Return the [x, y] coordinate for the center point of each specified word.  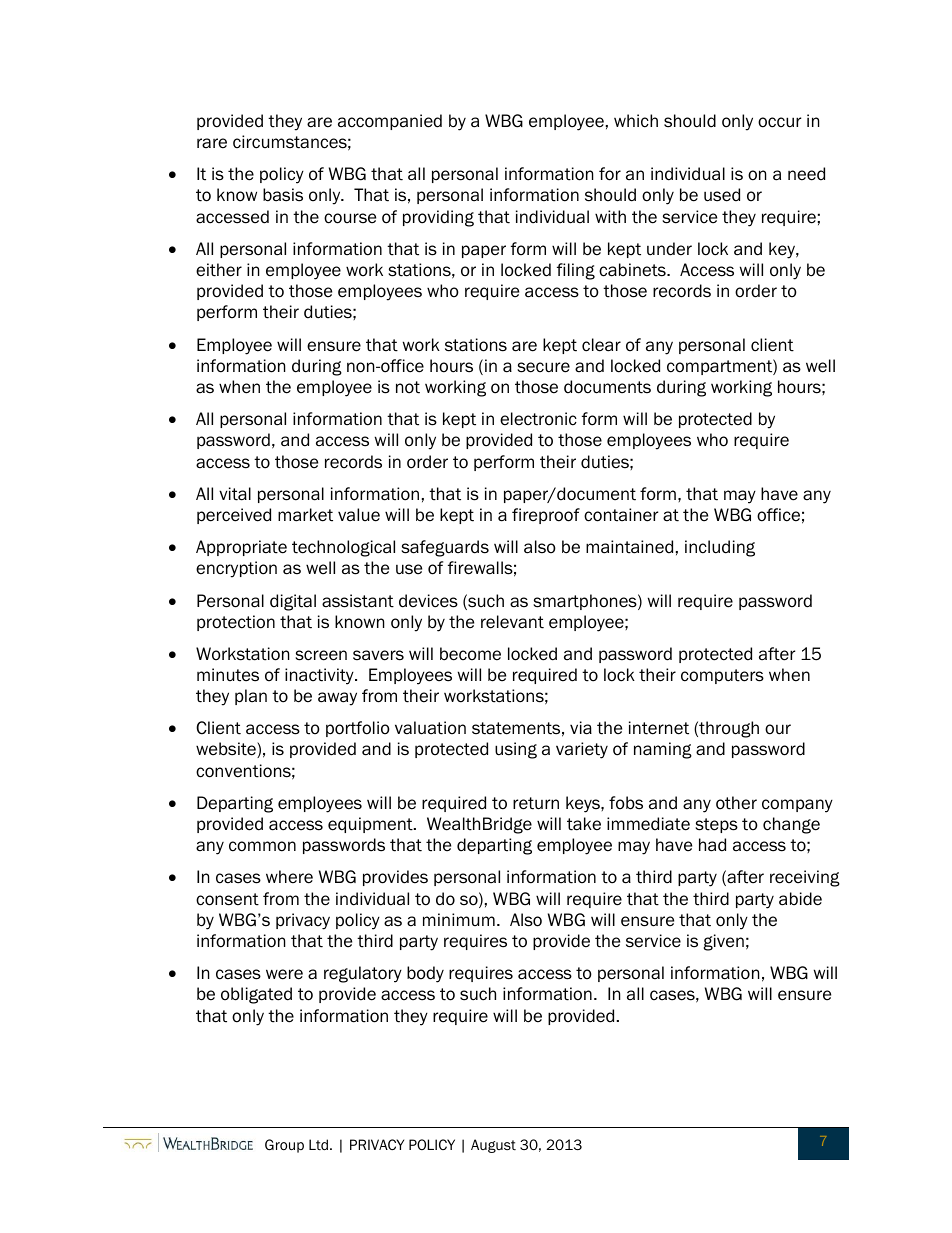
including [720, 548]
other [736, 803]
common [262, 846]
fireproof [546, 516]
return [536, 803]
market [305, 515]
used [722, 195]
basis [283, 195]
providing [438, 218]
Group [284, 1146]
